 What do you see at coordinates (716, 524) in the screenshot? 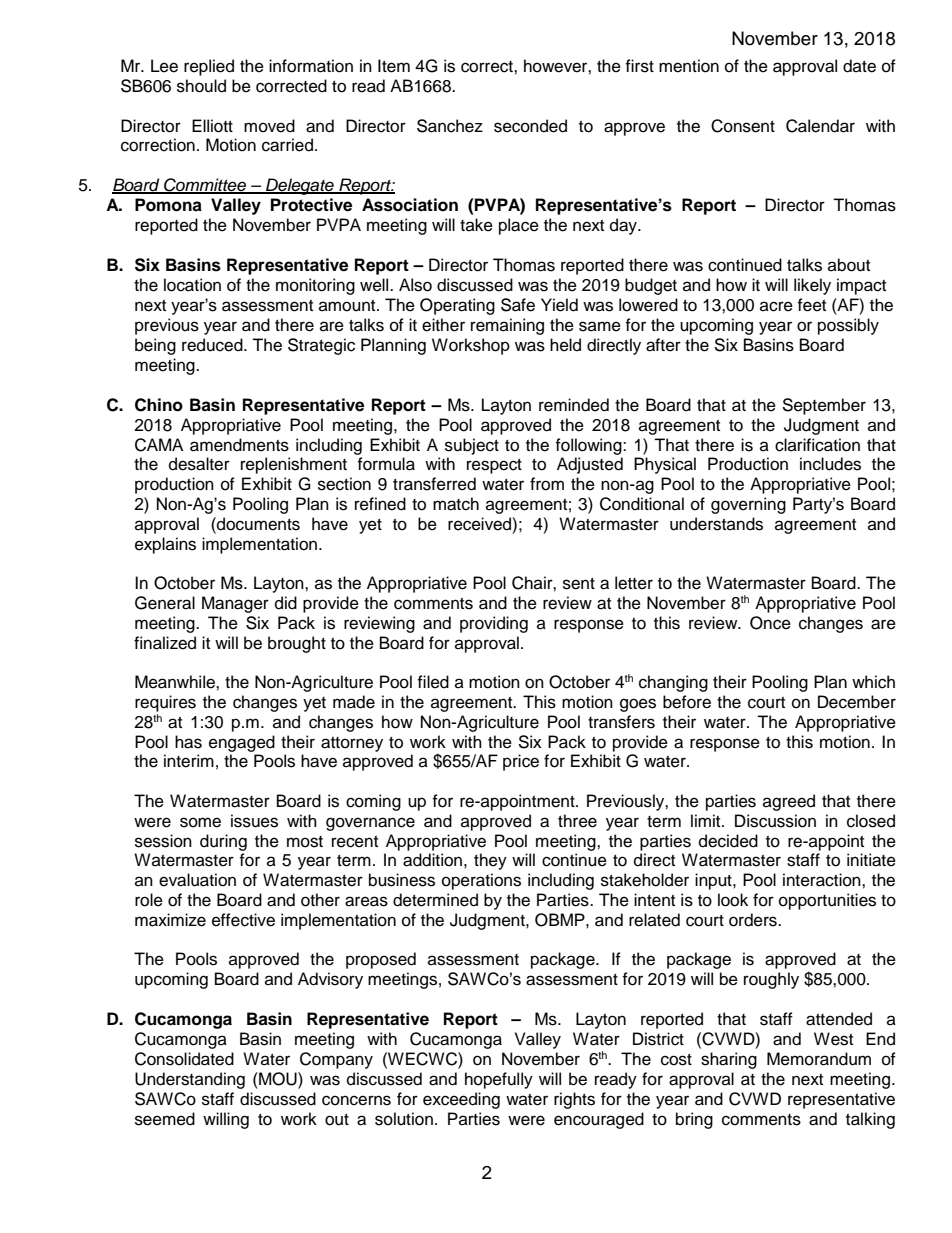
I see `understands` at bounding box center [716, 524].
